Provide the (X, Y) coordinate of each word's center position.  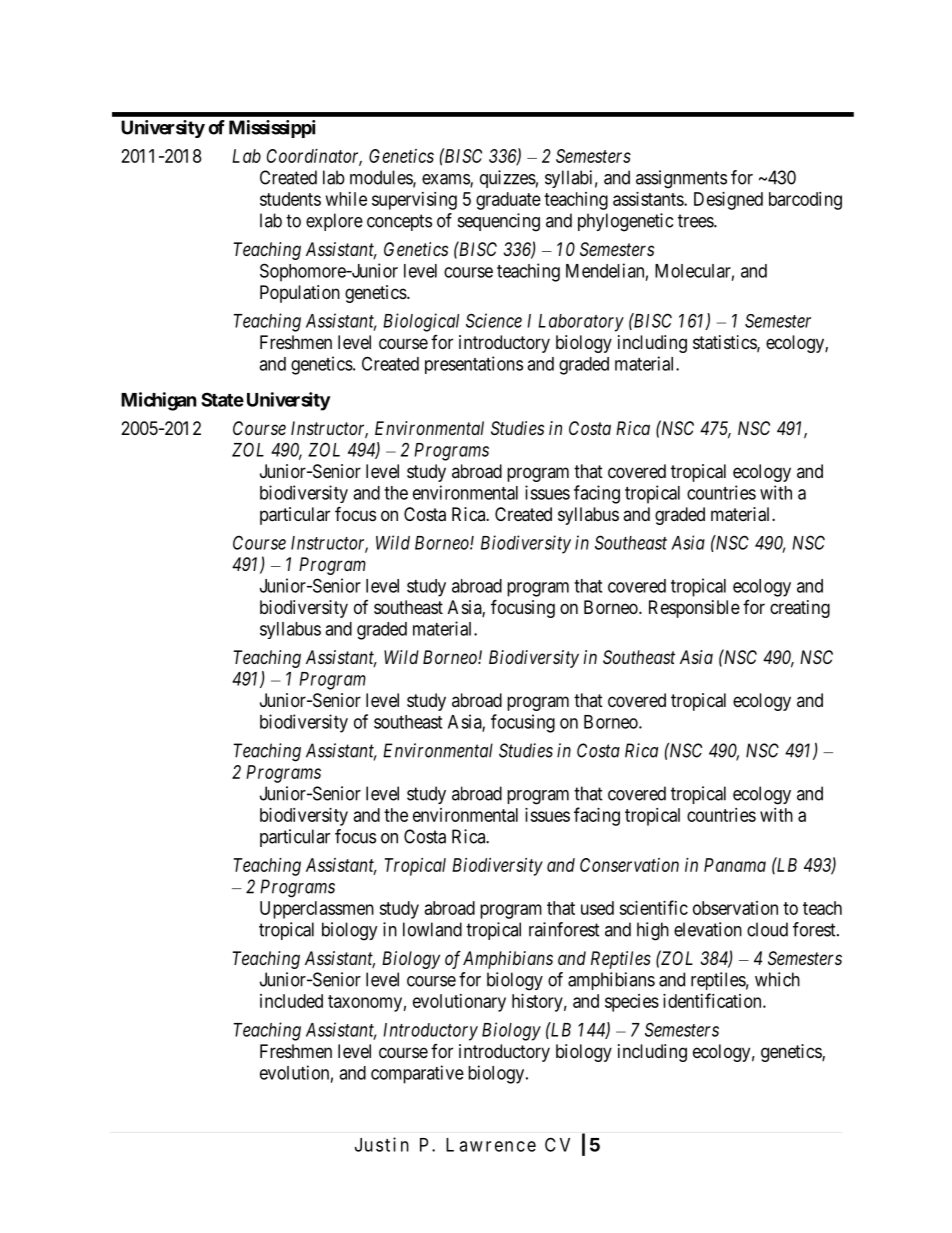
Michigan (159, 401)
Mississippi (272, 129)
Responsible (694, 609)
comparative (417, 1074)
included (291, 1001)
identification (713, 1000)
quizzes (508, 179)
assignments (681, 179)
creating (800, 609)
